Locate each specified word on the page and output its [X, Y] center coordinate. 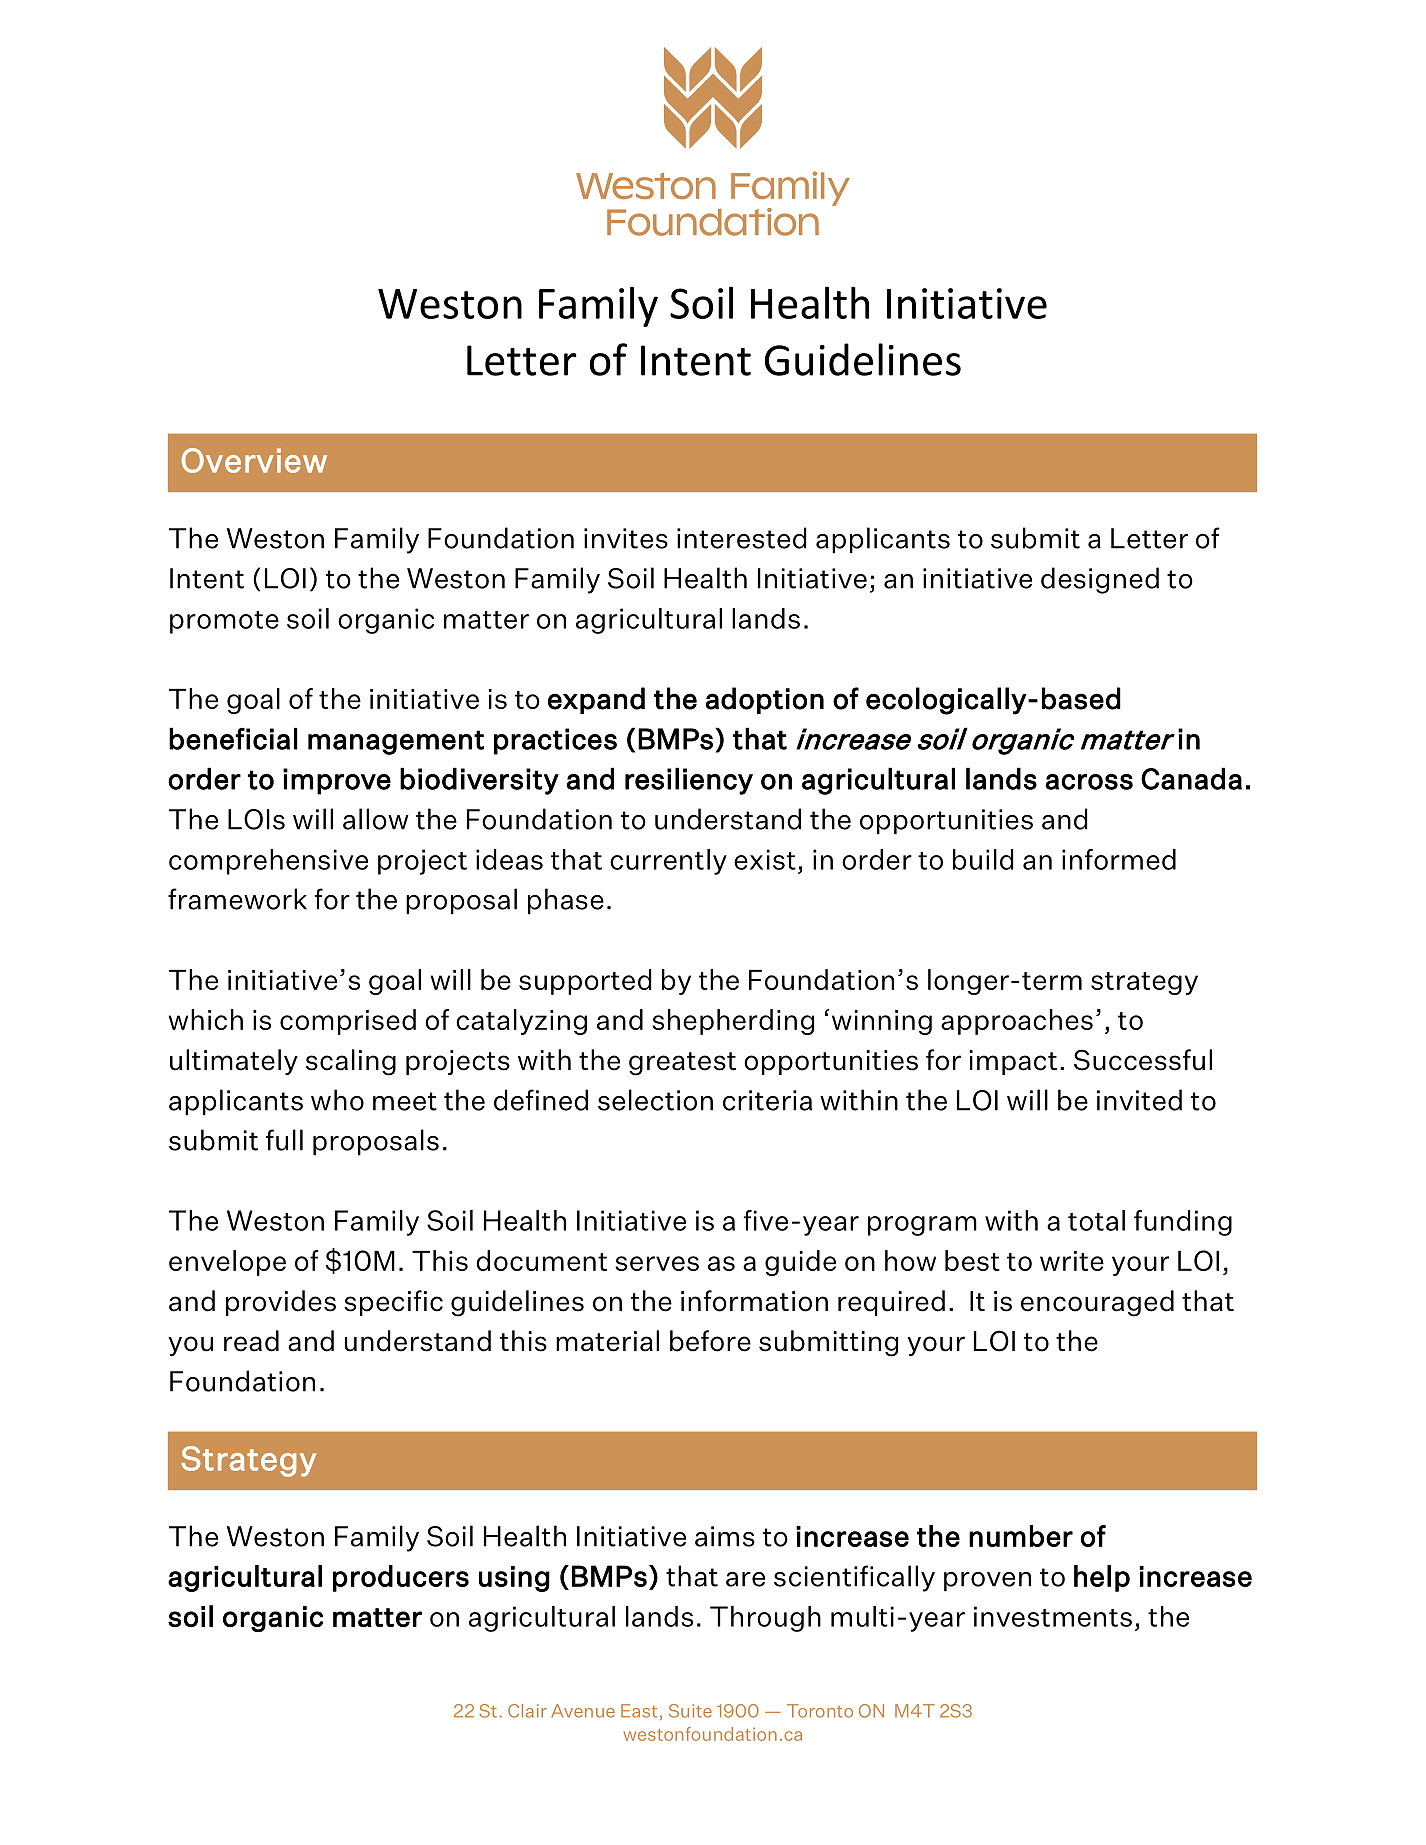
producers [401, 1578]
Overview [254, 460]
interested [742, 538]
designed [1100, 580]
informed [1119, 859]
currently [668, 862]
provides [281, 1303]
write [1072, 1261]
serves [657, 1263]
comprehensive [268, 862]
